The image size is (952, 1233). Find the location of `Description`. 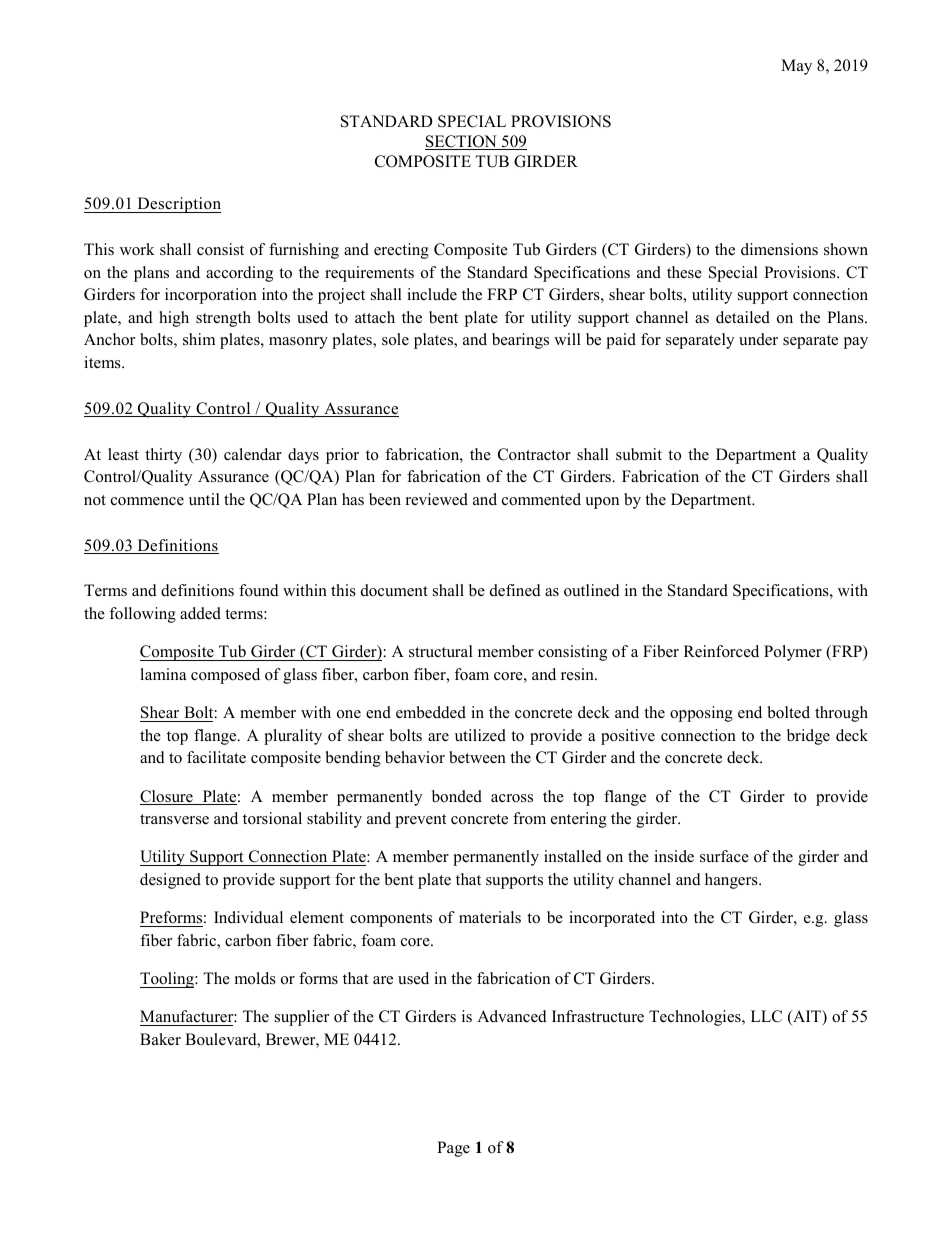

Description is located at coordinates (178, 205).
